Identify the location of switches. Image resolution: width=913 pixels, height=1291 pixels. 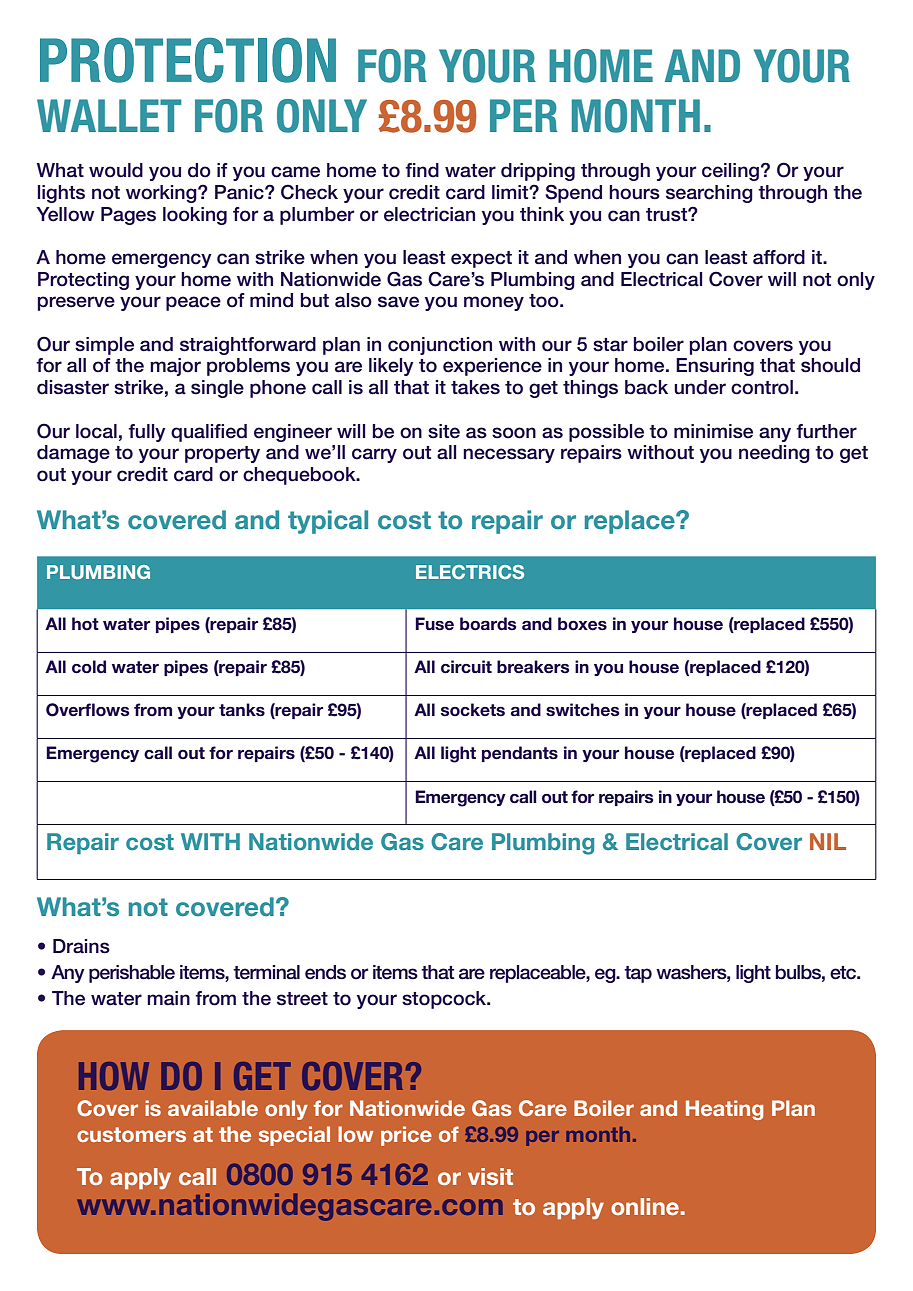
(582, 710).
